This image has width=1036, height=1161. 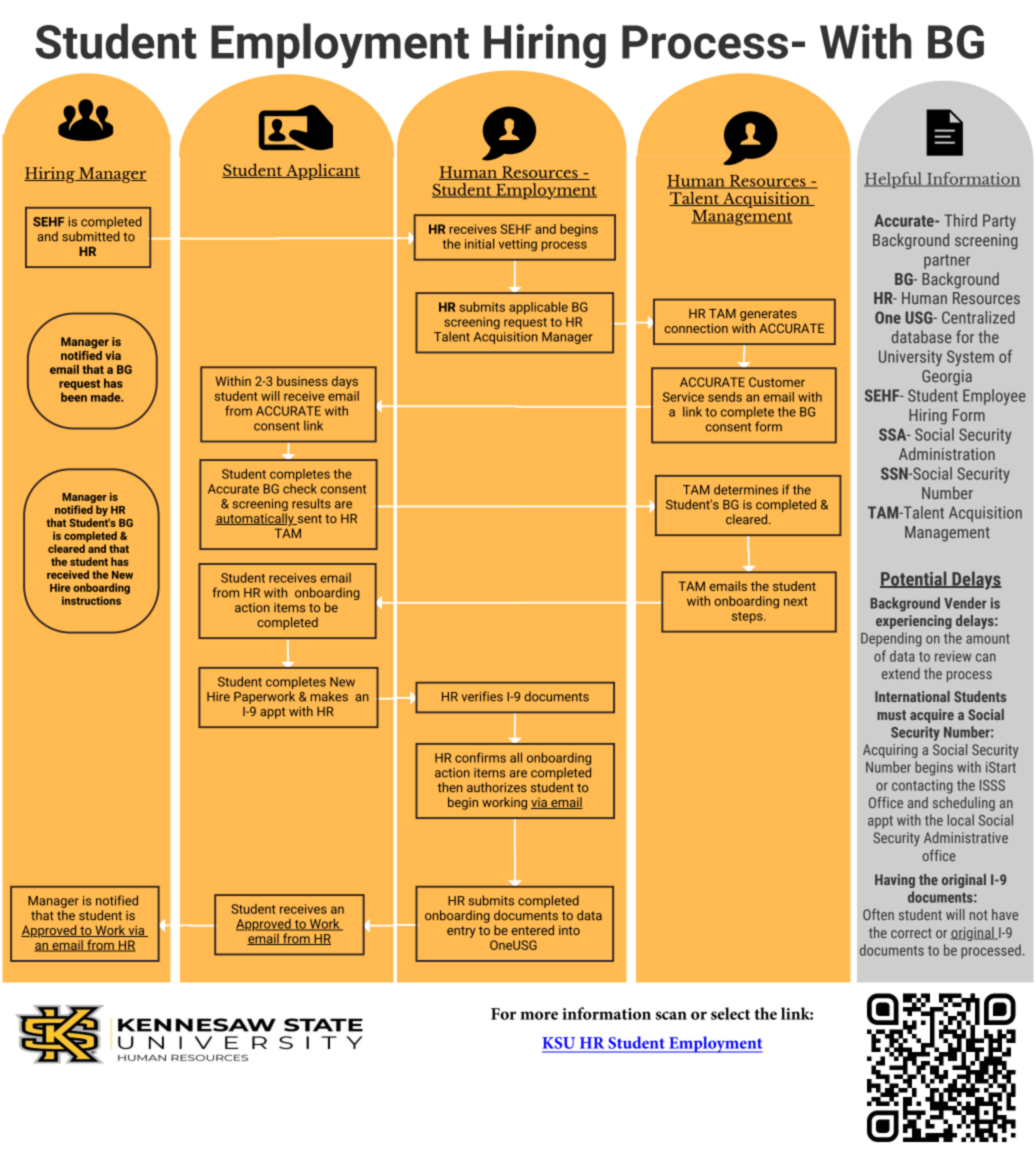 I want to click on check, so click(x=300, y=489).
